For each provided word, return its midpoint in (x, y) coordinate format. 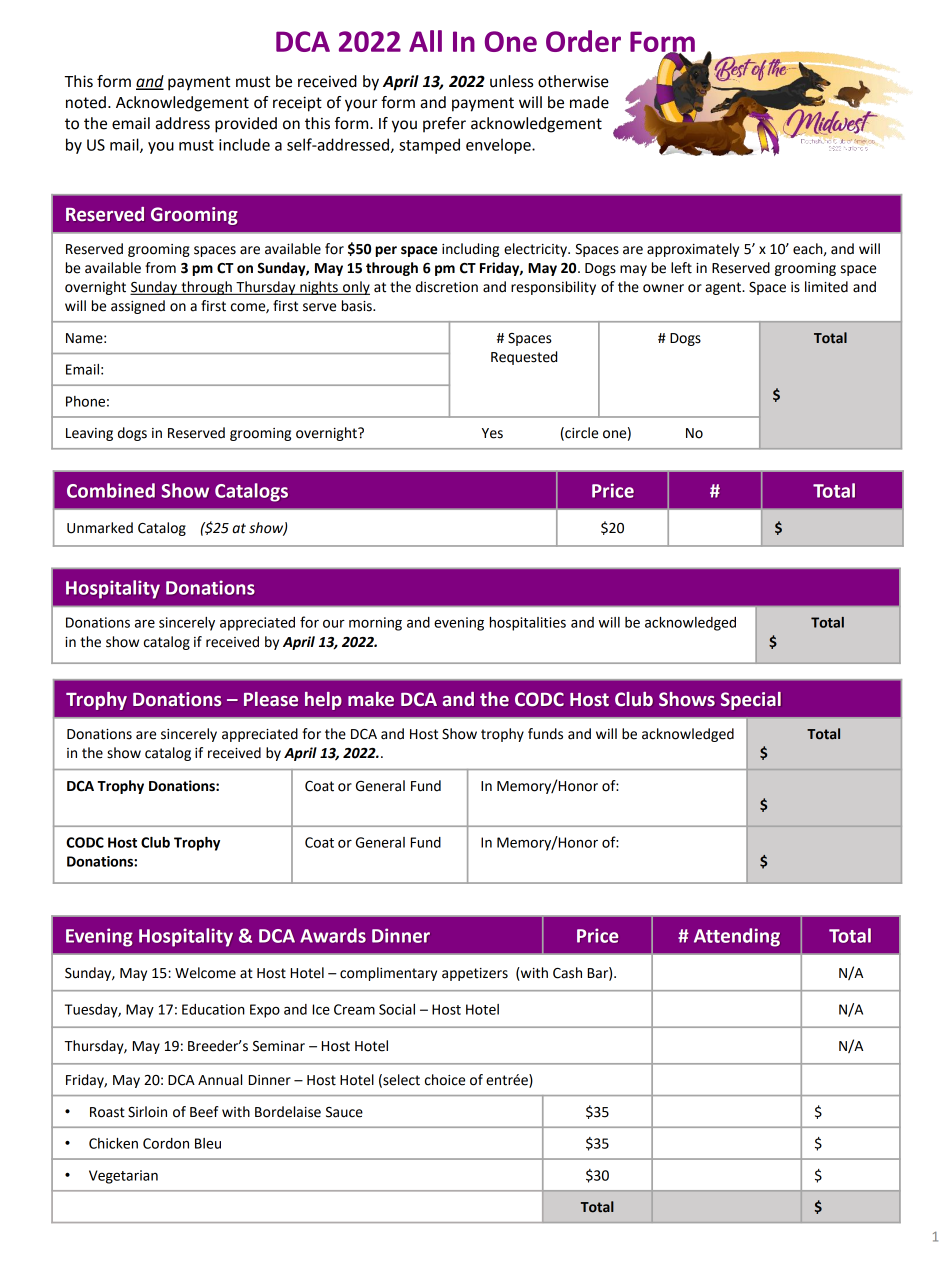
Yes (492, 433)
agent (724, 288)
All (425, 41)
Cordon (166, 1143)
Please (271, 699)
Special (751, 701)
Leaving (89, 434)
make (371, 699)
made (589, 102)
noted (86, 102)
